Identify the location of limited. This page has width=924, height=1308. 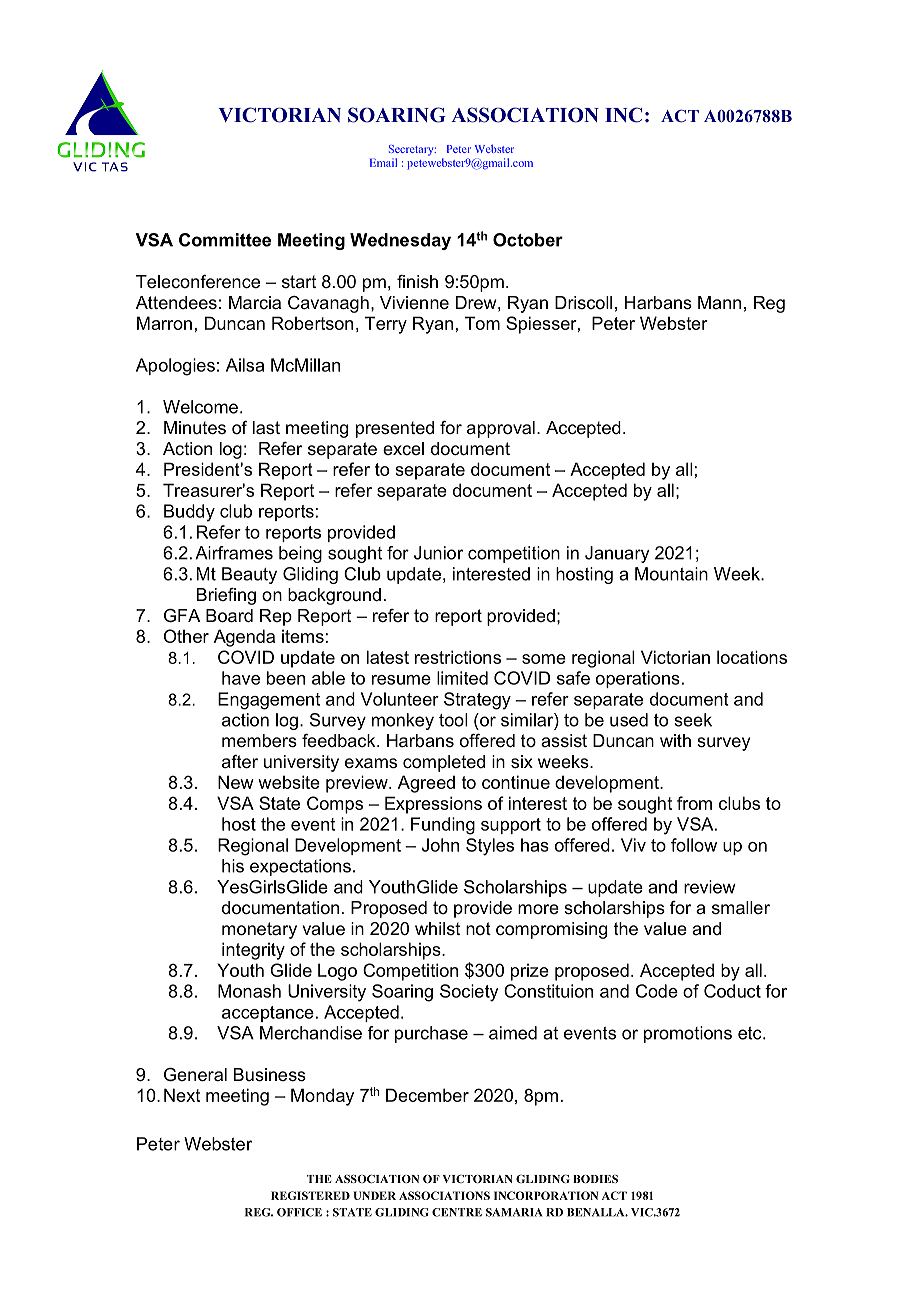
(462, 678).
